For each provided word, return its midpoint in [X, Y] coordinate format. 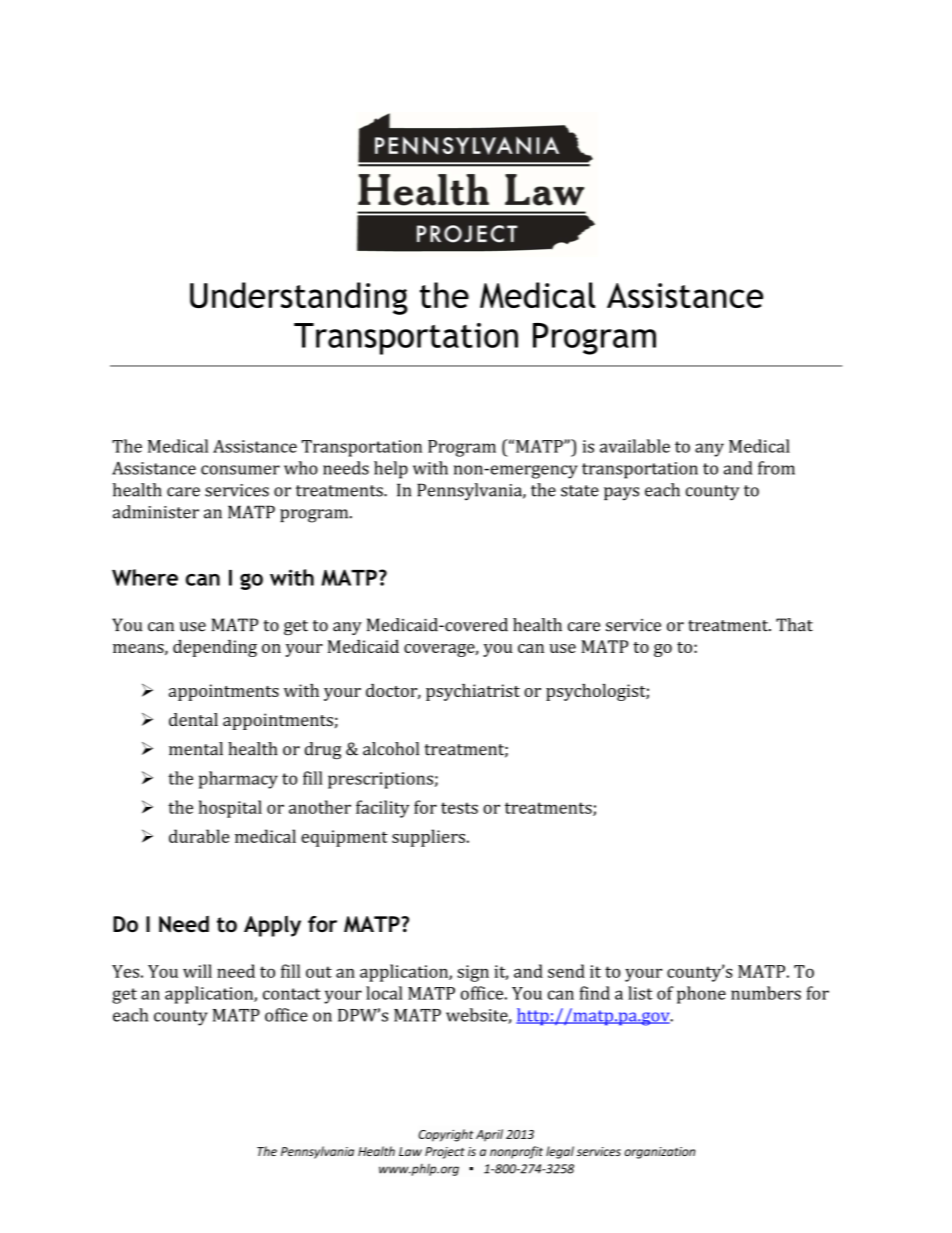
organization [659, 1153]
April [489, 1135]
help [391, 470]
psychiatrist [473, 692]
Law [410, 1151]
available [635, 446]
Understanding [299, 298]
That [794, 625]
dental [193, 719]
